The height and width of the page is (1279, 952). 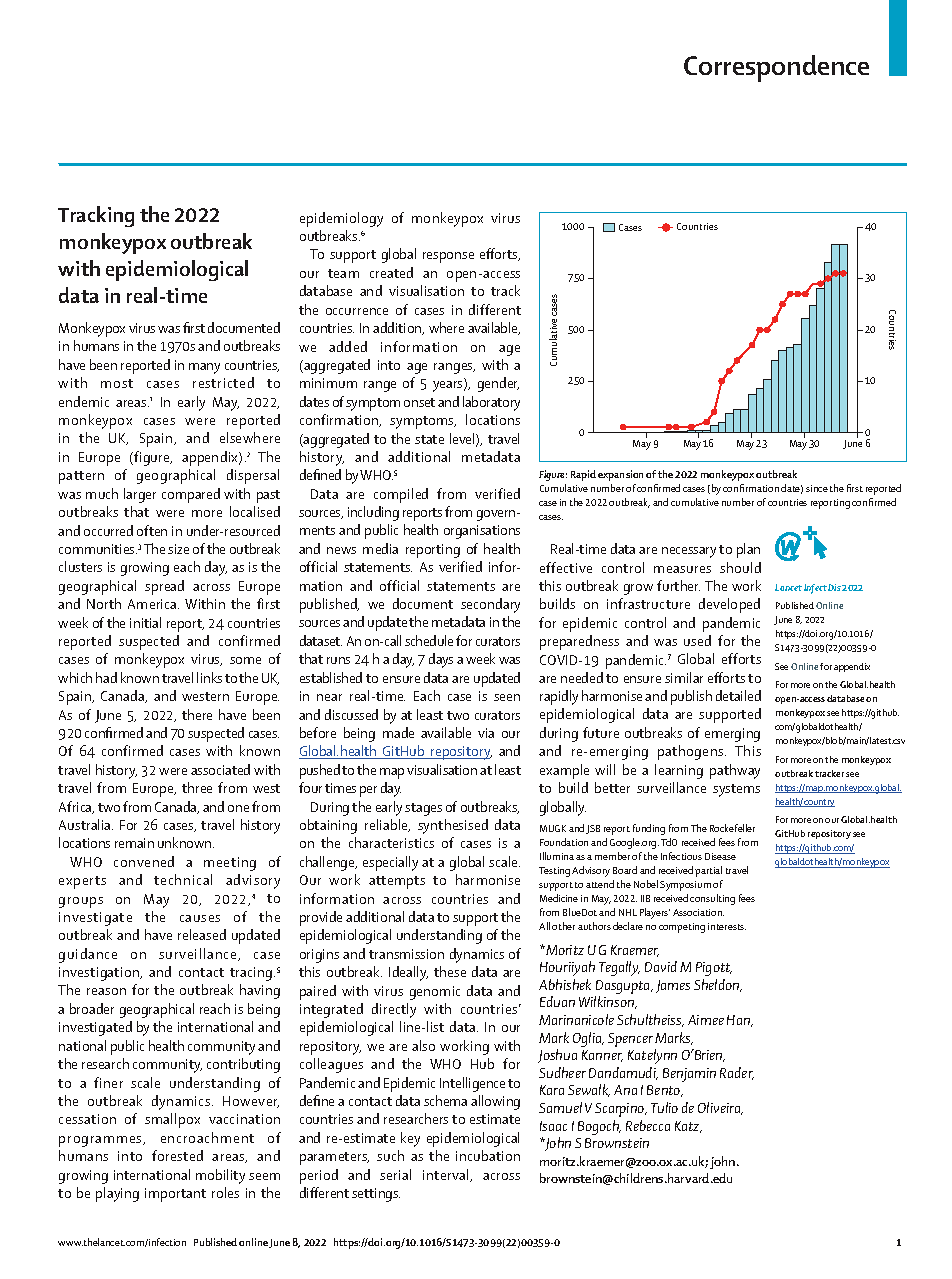 What do you see at coordinates (204, 368) in the page?
I see `many` at bounding box center [204, 368].
